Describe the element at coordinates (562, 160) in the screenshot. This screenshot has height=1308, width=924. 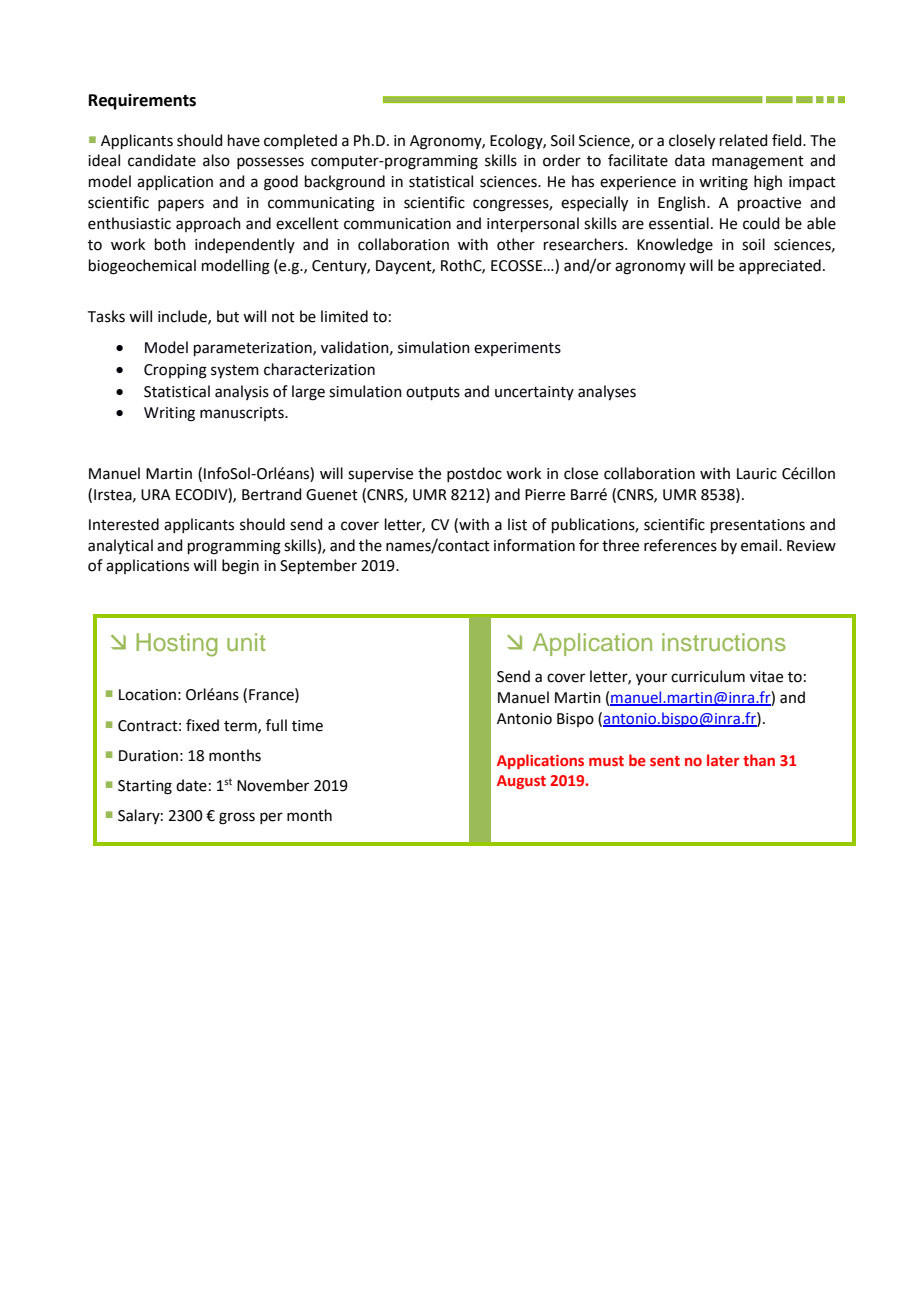
I see `order` at that location.
